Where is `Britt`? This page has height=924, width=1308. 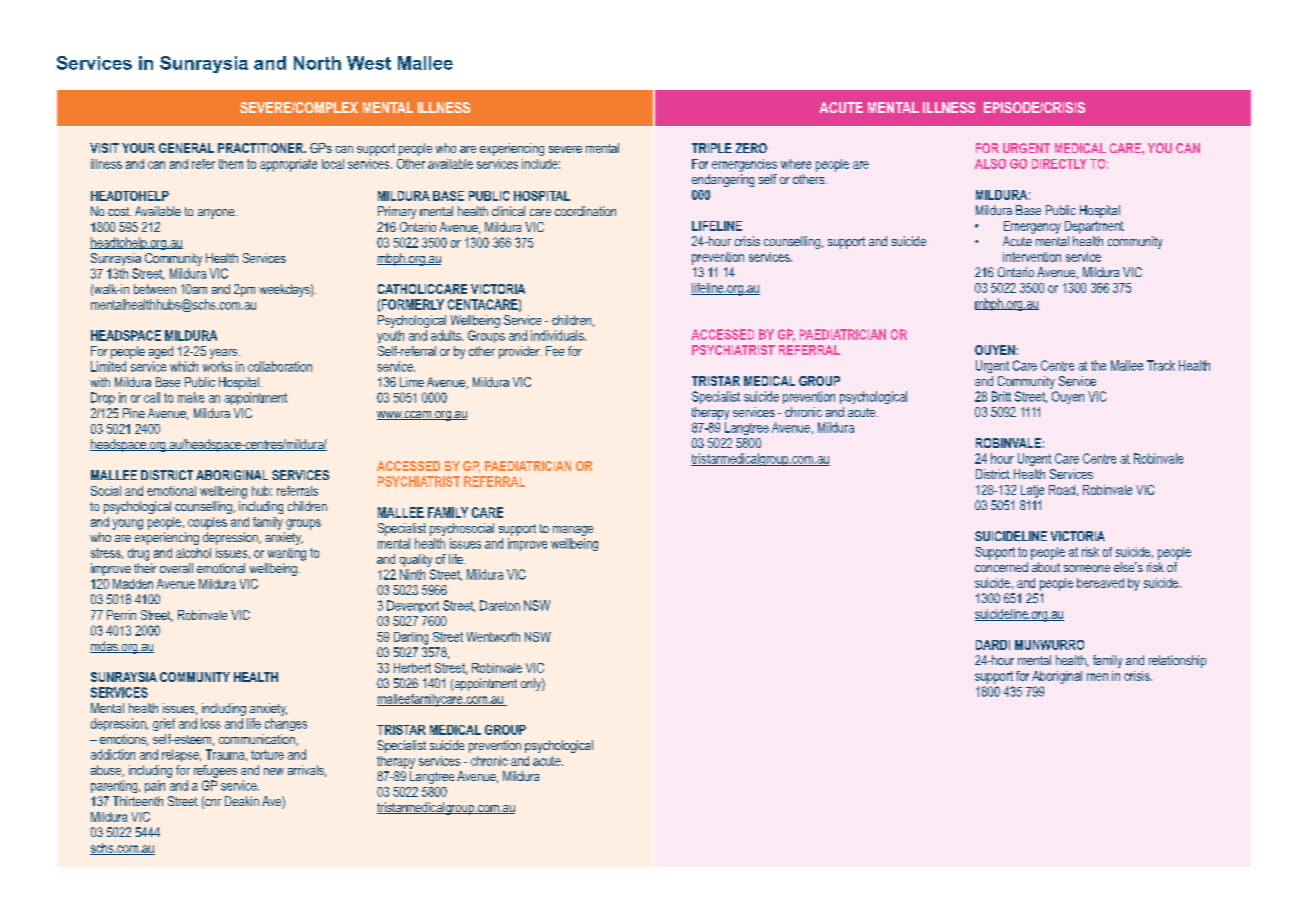
Britt is located at coordinates (1001, 396).
